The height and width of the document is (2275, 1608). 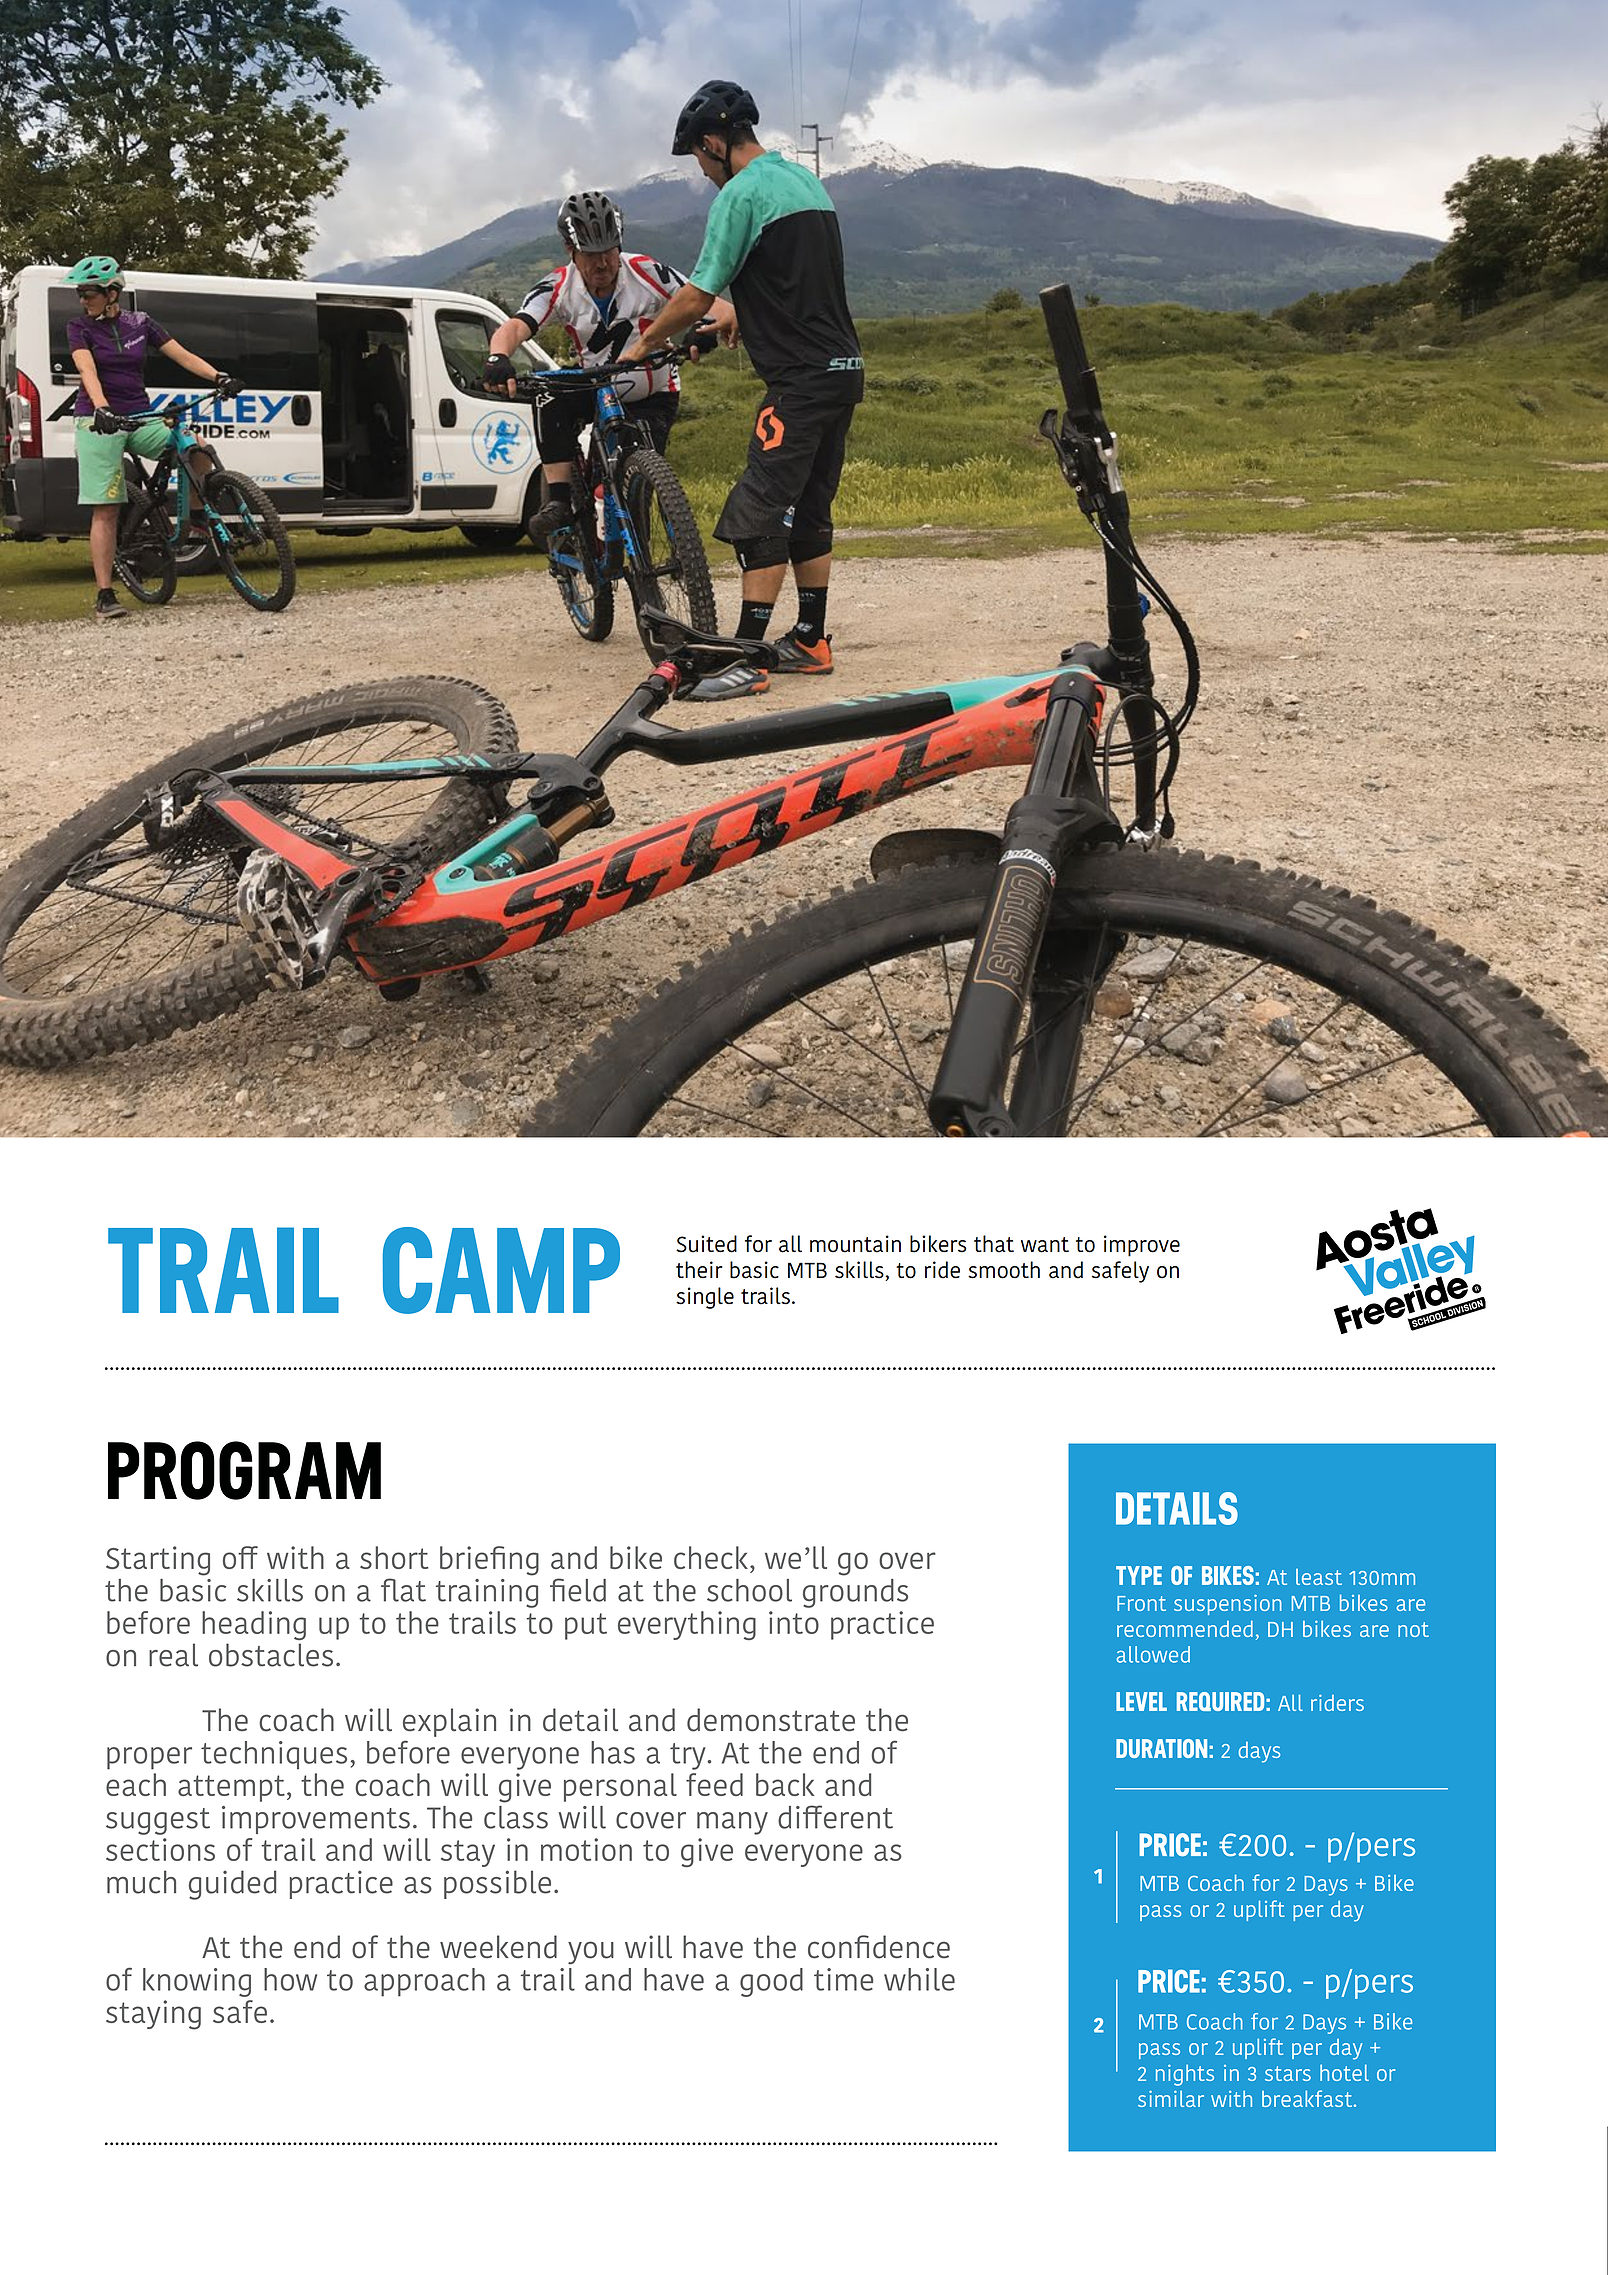 What do you see at coordinates (699, 1269) in the document?
I see `their` at bounding box center [699, 1269].
